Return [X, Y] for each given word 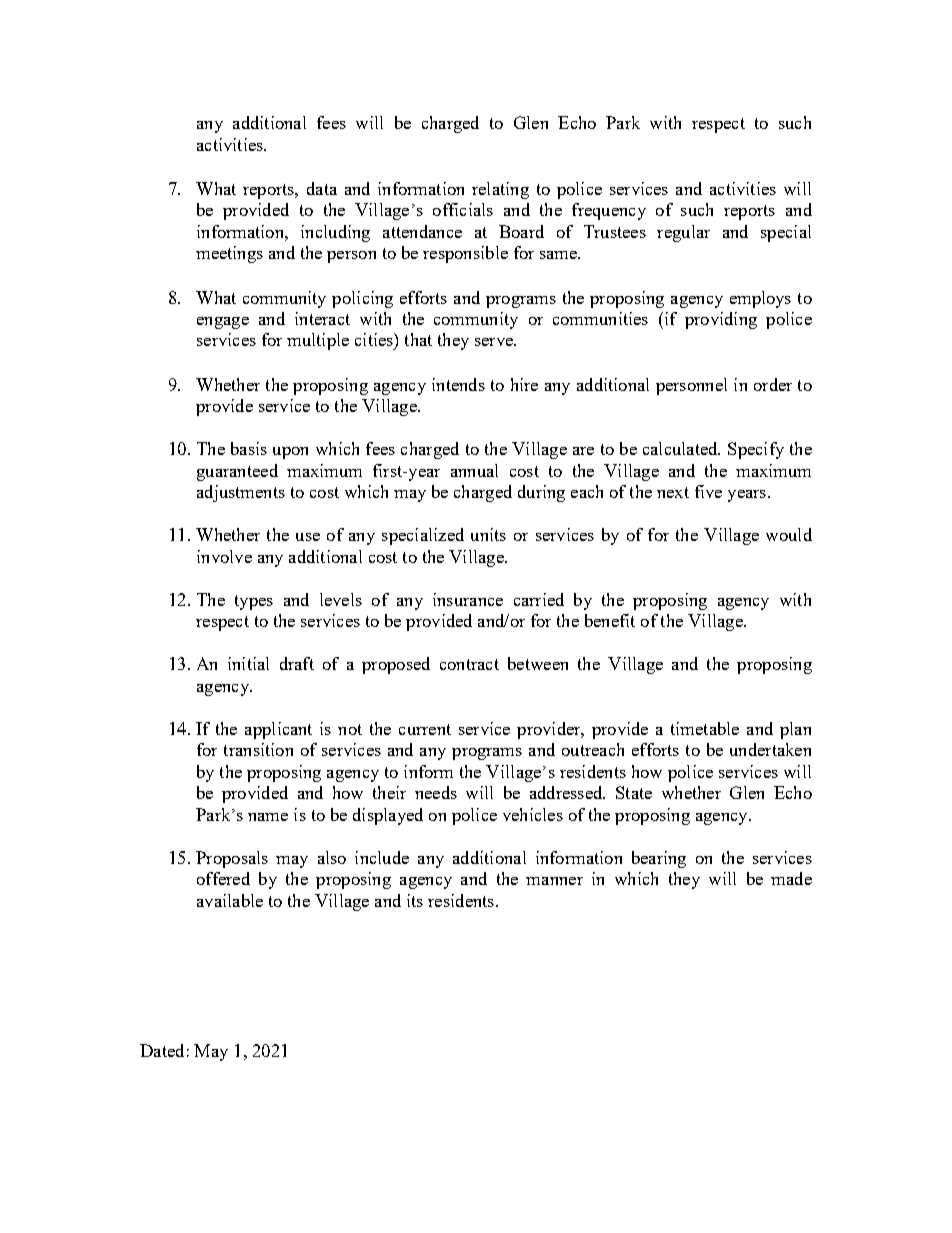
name [268, 817]
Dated [162, 1050]
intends [458, 384]
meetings [229, 254]
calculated [681, 448]
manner [554, 881]
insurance [468, 599]
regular [683, 233]
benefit [610, 620]
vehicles [533, 814]
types [254, 602]
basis [249, 448]
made [791, 878]
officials [463, 209]
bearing [659, 859]
